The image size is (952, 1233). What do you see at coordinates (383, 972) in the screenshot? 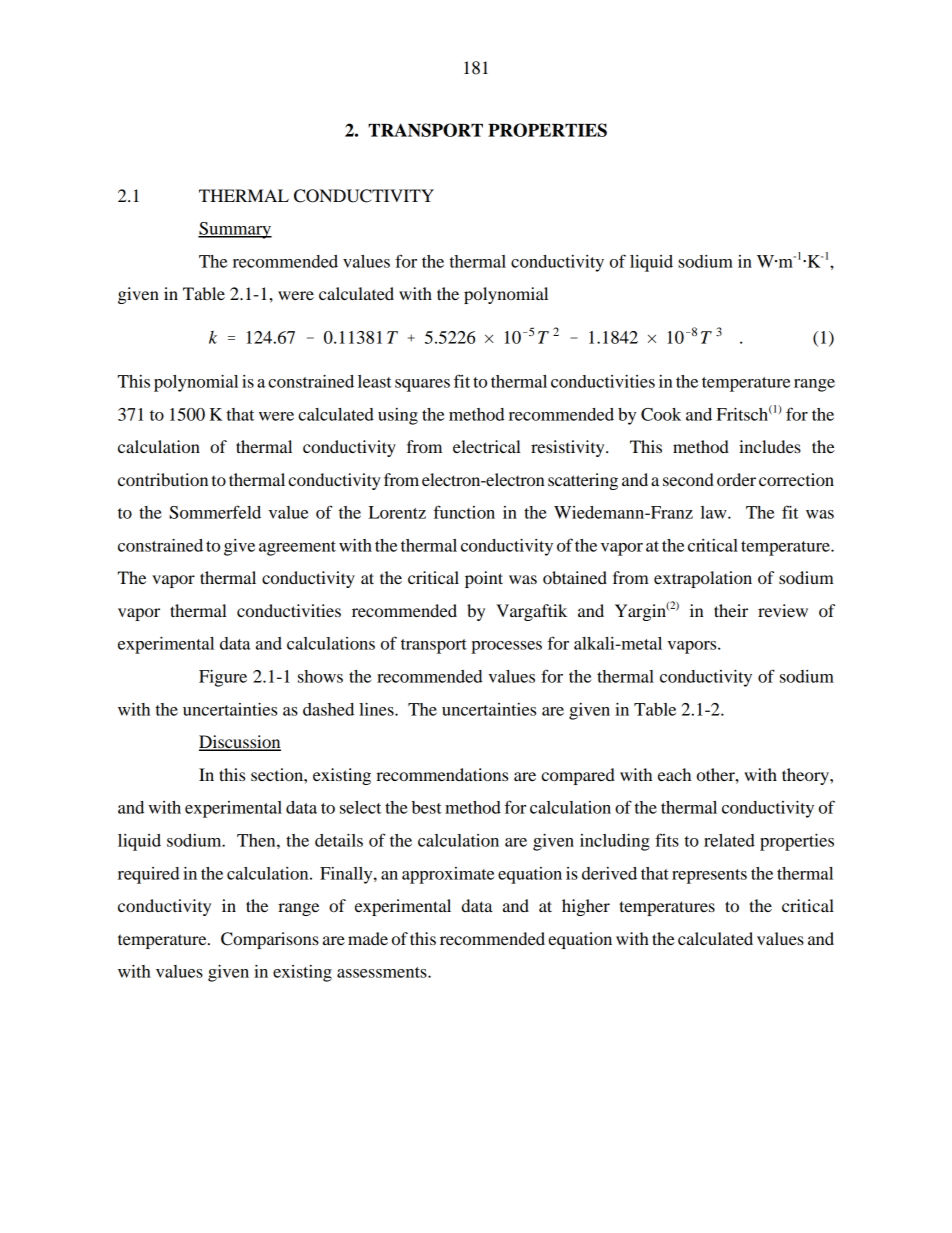
I see `assessments` at bounding box center [383, 972].
